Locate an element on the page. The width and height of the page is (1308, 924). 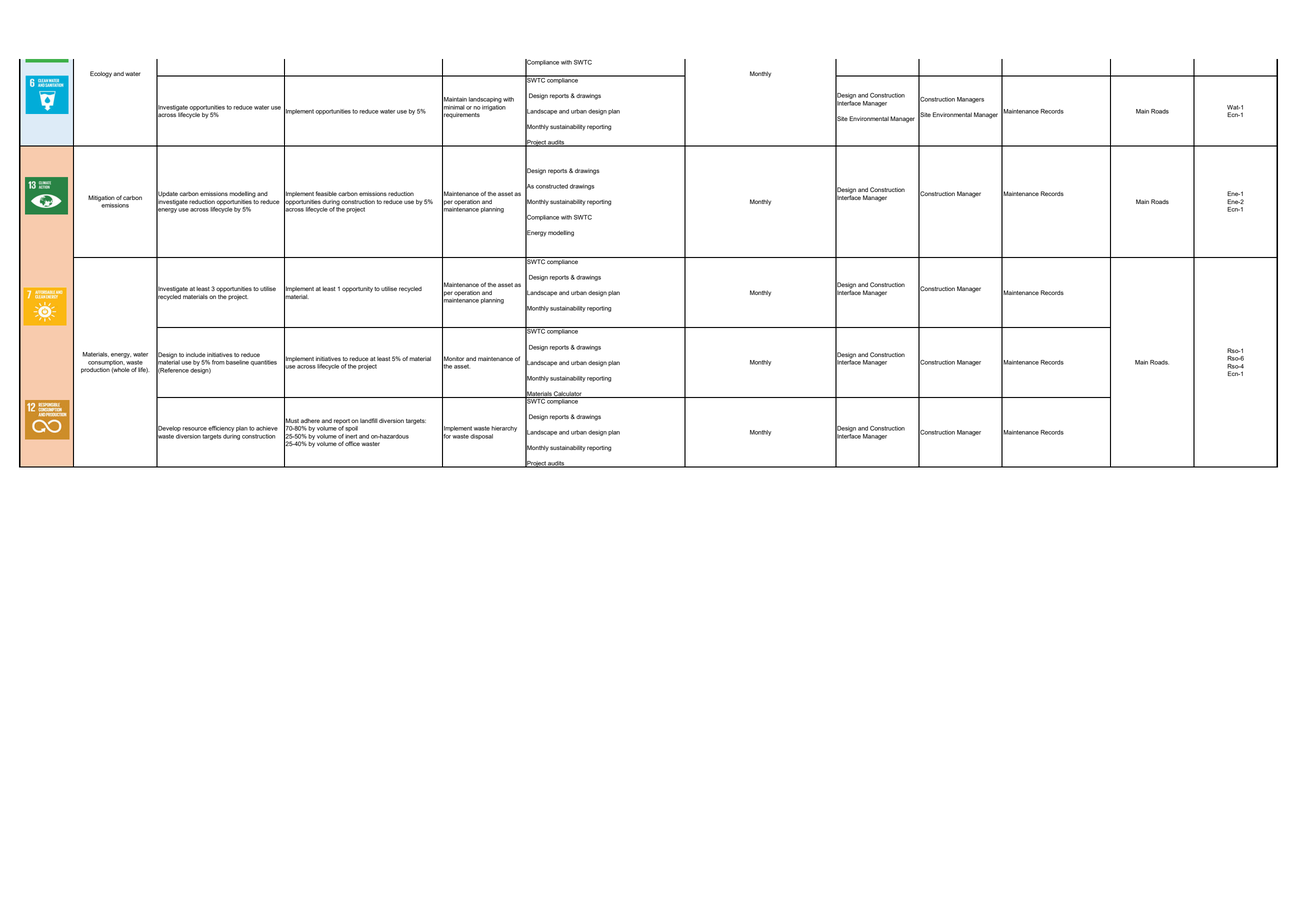
resource is located at coordinates (194, 429).
